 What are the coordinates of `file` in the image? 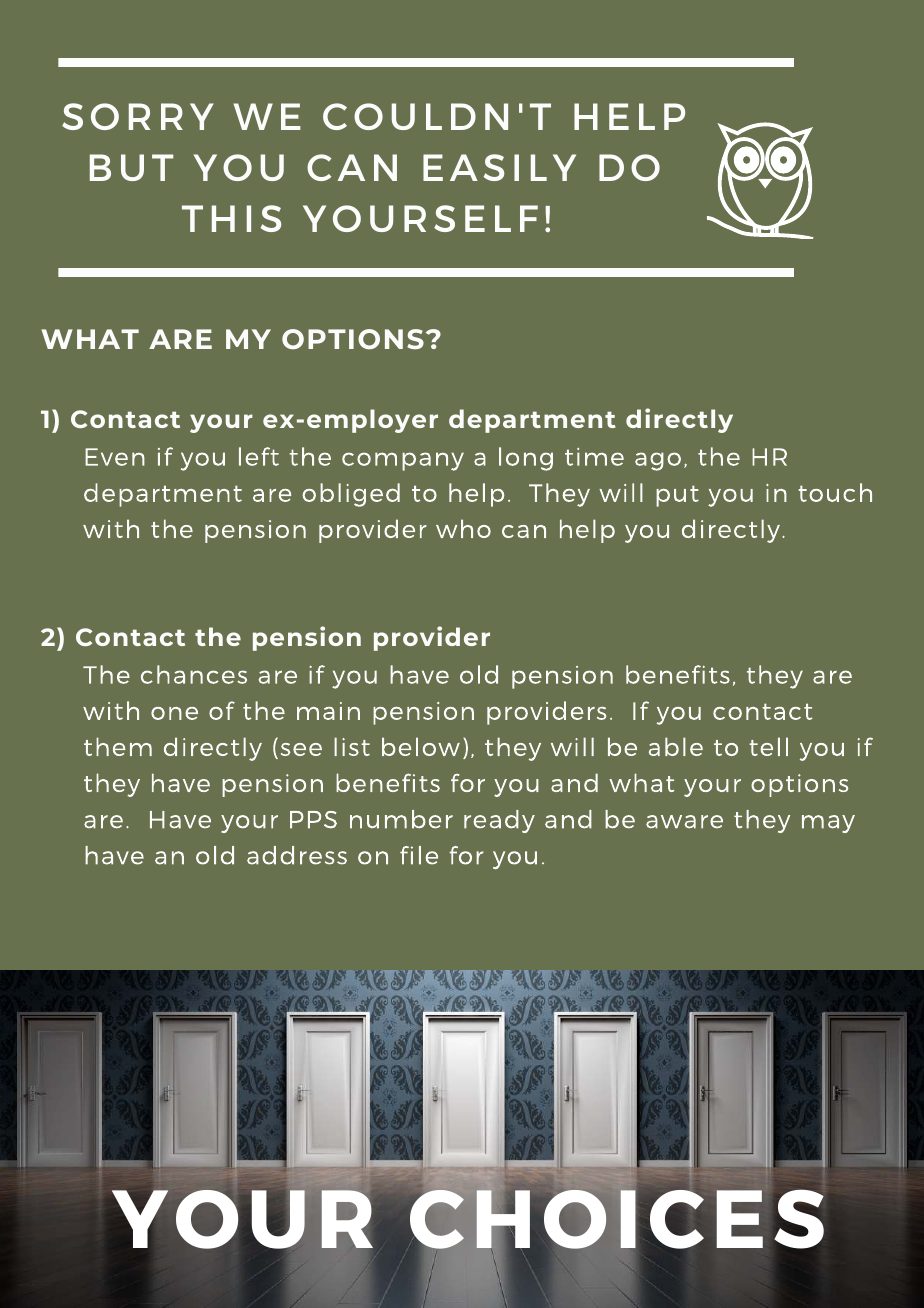 It's located at (419, 855).
